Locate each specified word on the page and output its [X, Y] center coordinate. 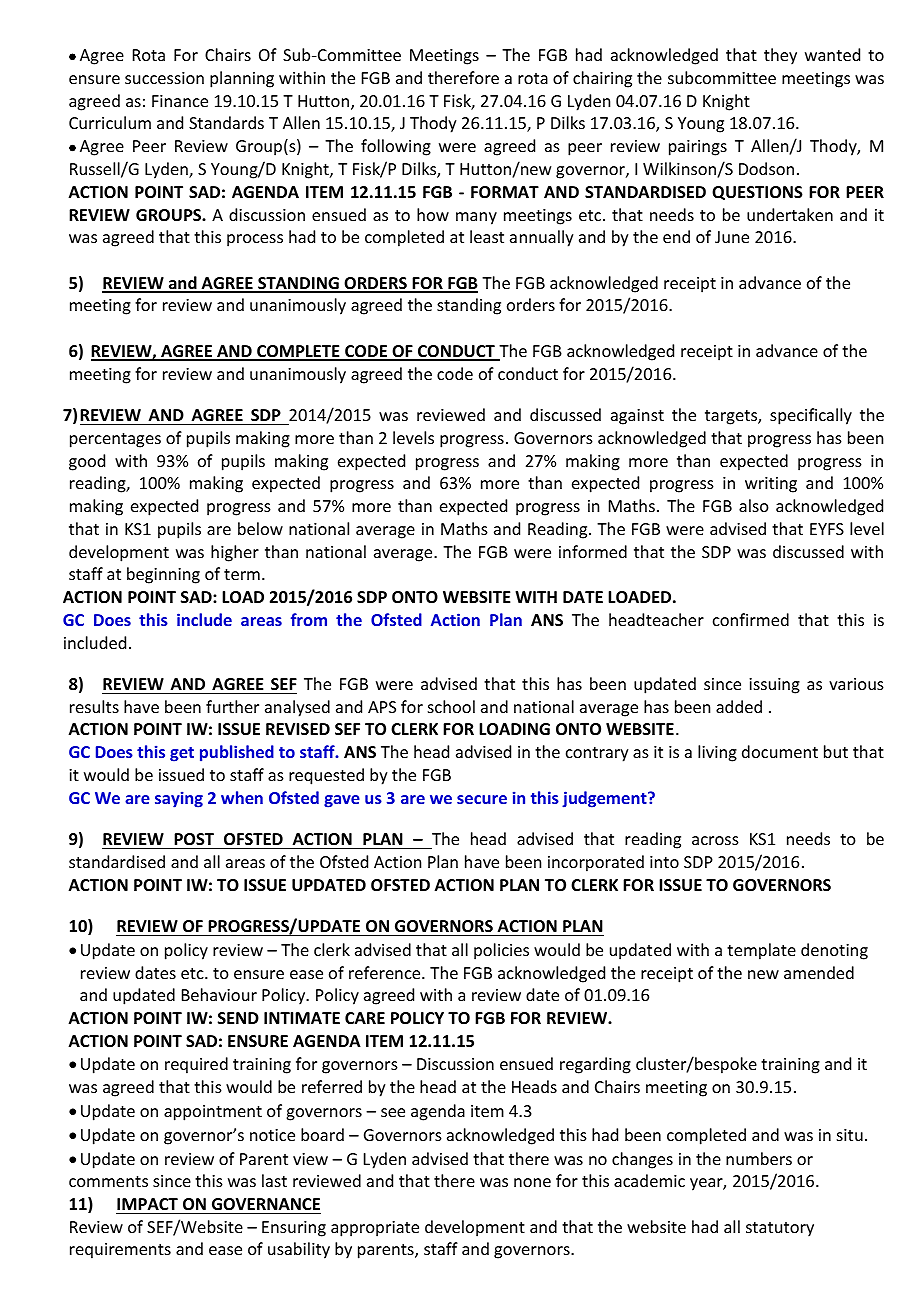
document [780, 751]
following [396, 147]
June [732, 237]
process [255, 240]
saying [179, 799]
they [780, 56]
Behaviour [219, 994]
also [754, 505]
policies [501, 951]
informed [593, 551]
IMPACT [147, 1204]
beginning [163, 575]
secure [482, 799]
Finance [180, 101]
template [761, 951]
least [487, 236]
